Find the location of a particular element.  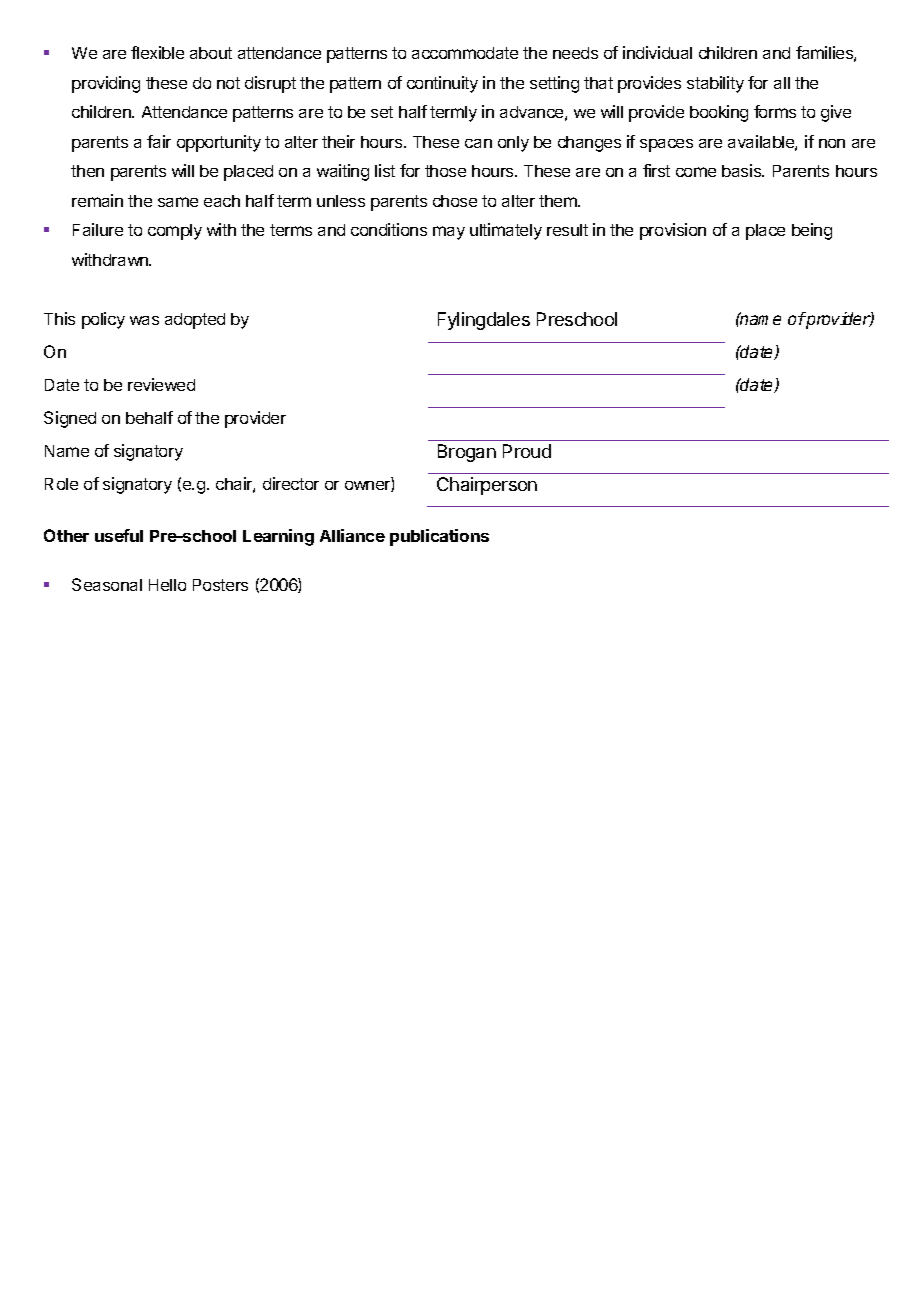

publications is located at coordinates (439, 537).
